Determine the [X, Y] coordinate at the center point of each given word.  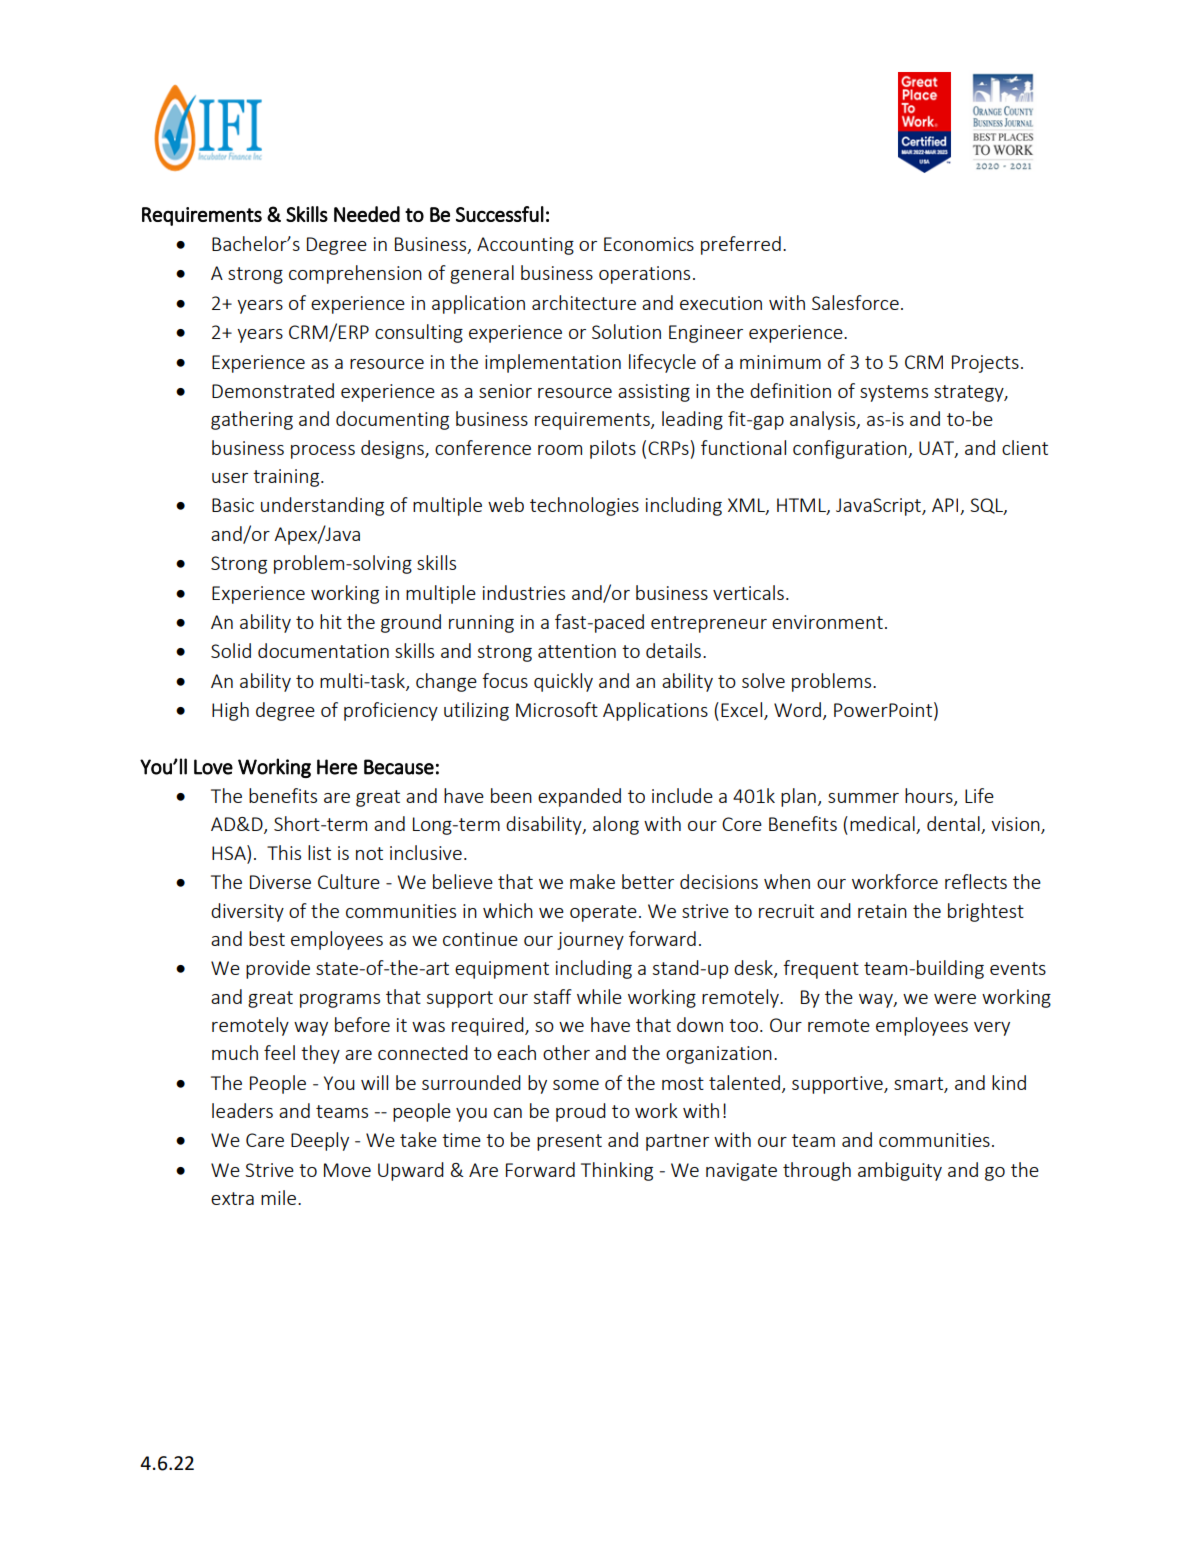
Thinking [617, 1171]
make [592, 881]
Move [347, 1170]
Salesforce [855, 302]
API [945, 505]
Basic [233, 505]
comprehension [355, 274]
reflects [976, 881]
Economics [649, 244]
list [319, 852]
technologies [584, 506]
